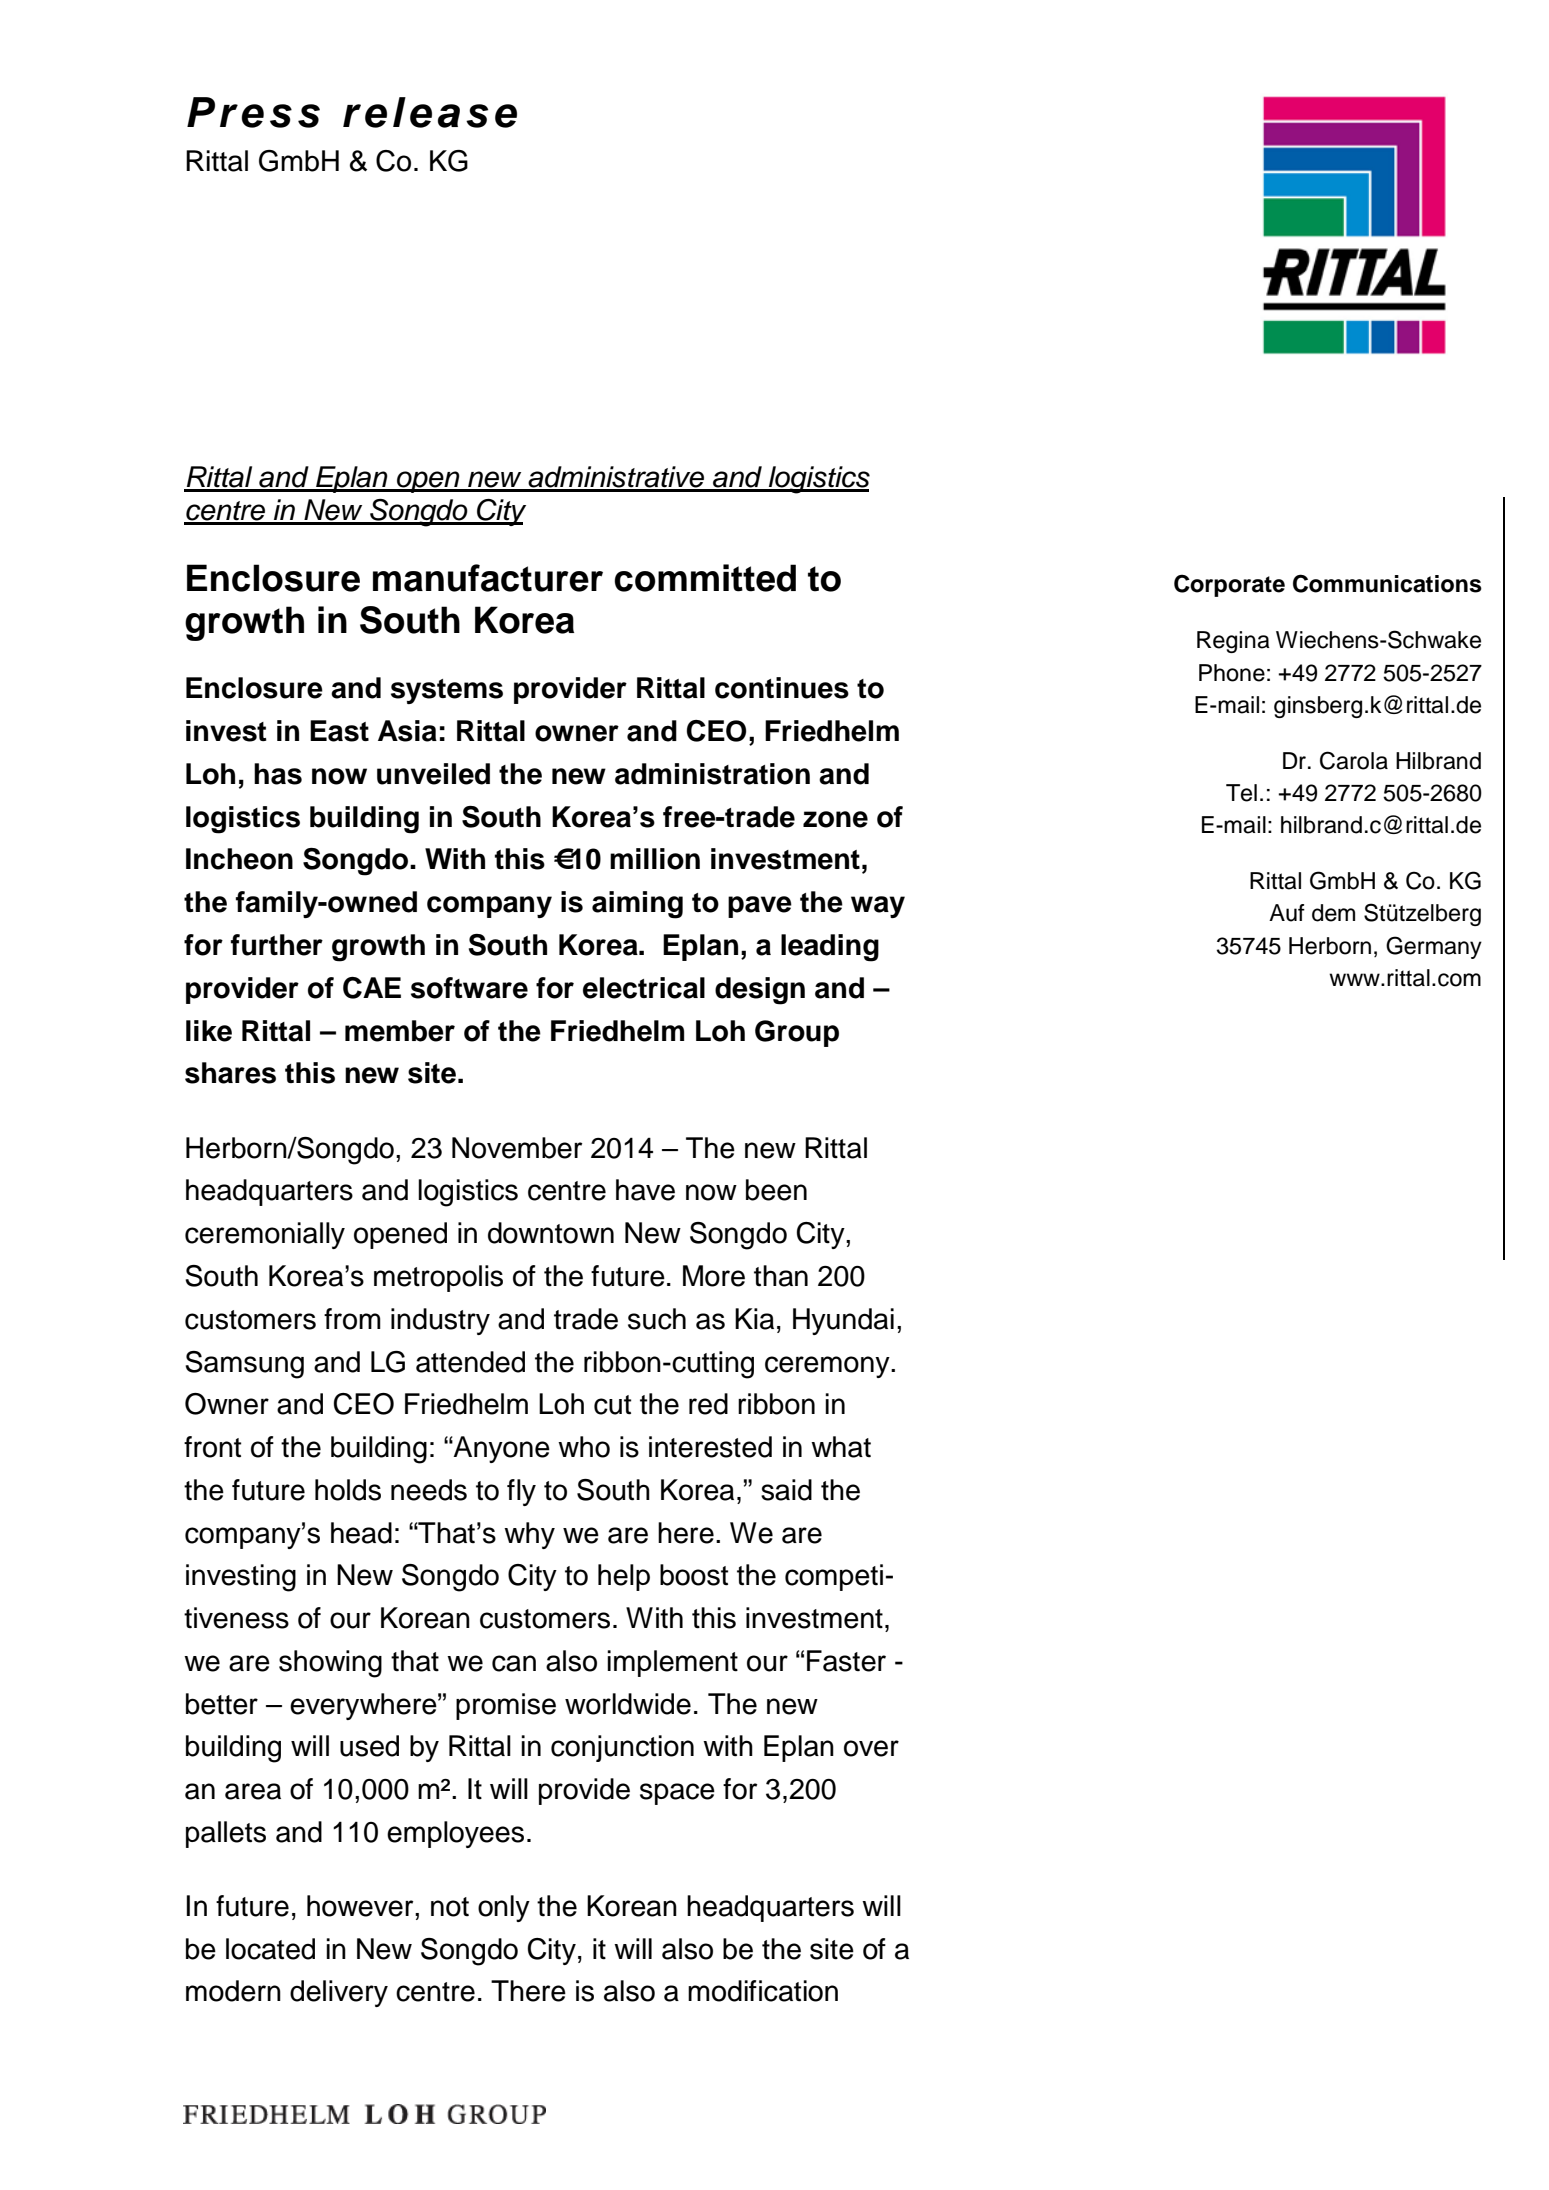 The width and height of the screenshot is (1549, 2190). What do you see at coordinates (1287, 913) in the screenshot?
I see `Auf` at bounding box center [1287, 913].
